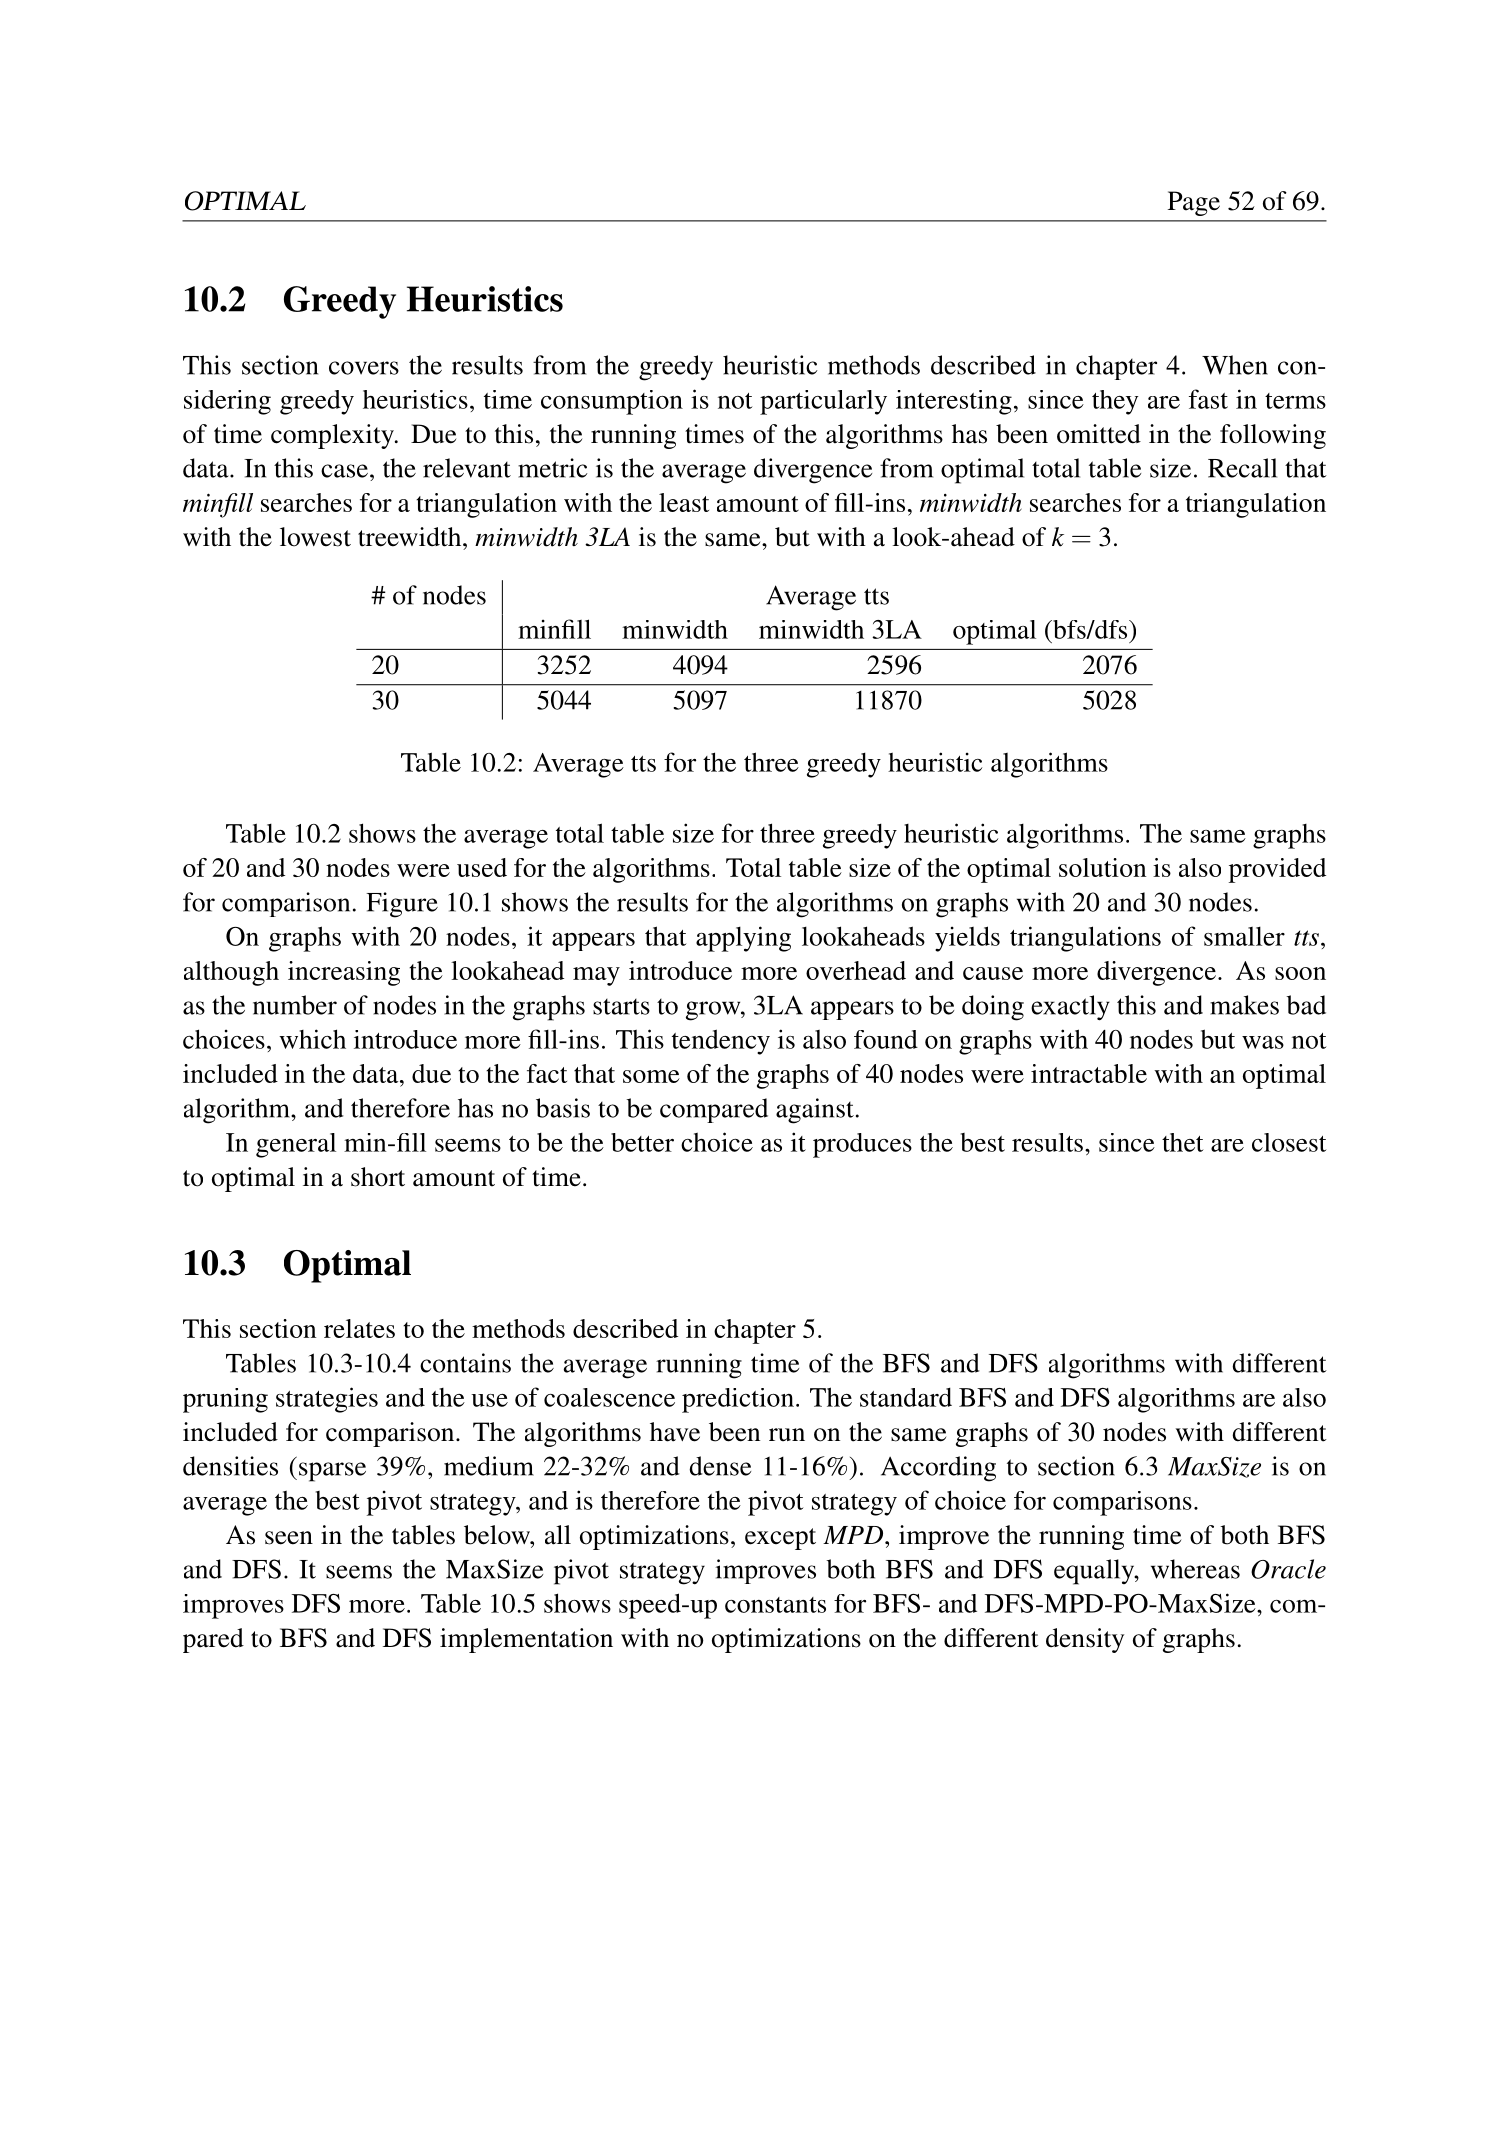 This screenshot has width=1509, height=2134. I want to click on covers, so click(364, 368).
